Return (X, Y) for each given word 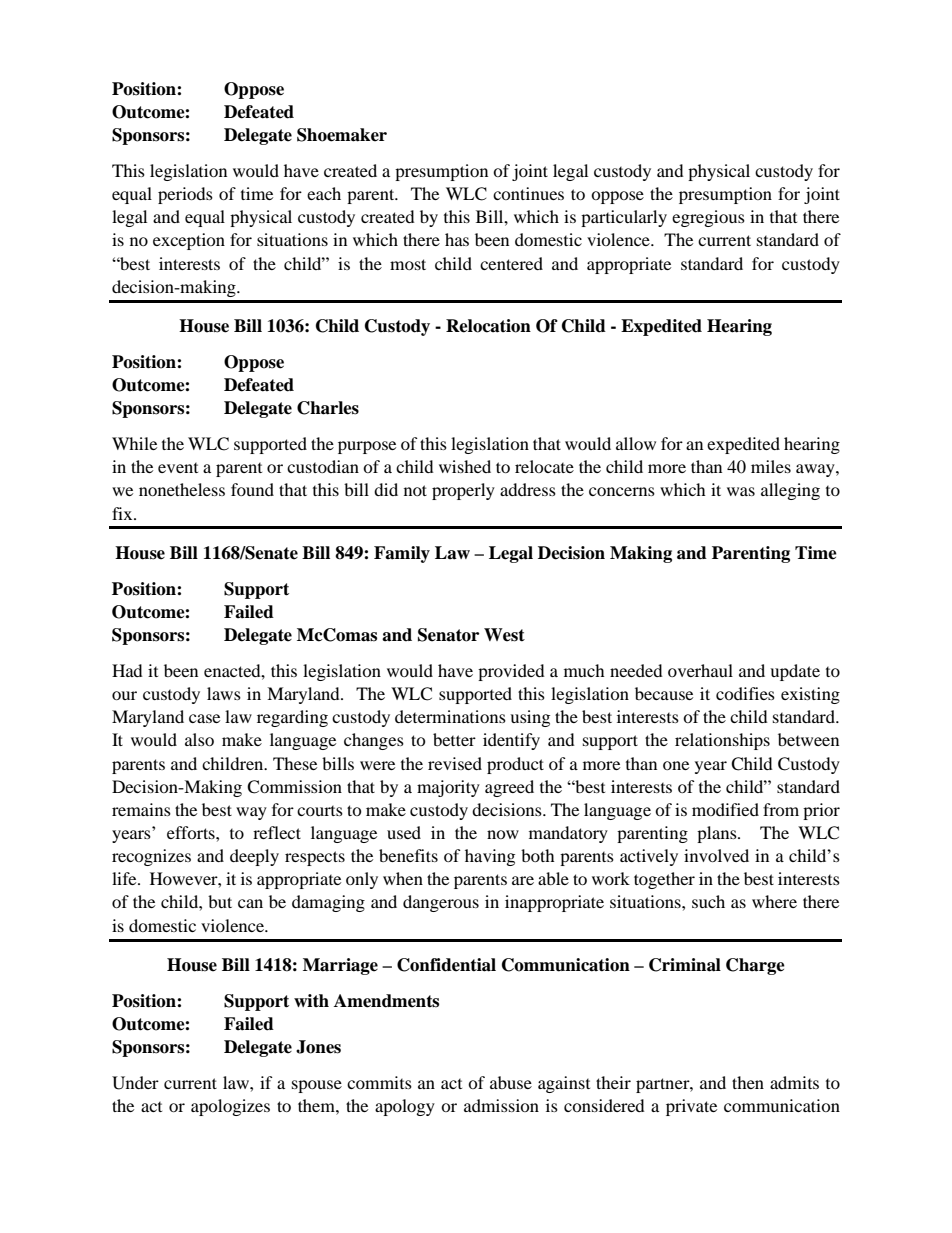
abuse (511, 1082)
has (457, 239)
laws (224, 693)
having (490, 857)
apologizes (230, 1107)
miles (771, 466)
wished (465, 466)
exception (189, 241)
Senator (448, 635)
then (748, 1082)
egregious (708, 218)
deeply (254, 857)
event (178, 468)
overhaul (700, 670)
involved (716, 855)
